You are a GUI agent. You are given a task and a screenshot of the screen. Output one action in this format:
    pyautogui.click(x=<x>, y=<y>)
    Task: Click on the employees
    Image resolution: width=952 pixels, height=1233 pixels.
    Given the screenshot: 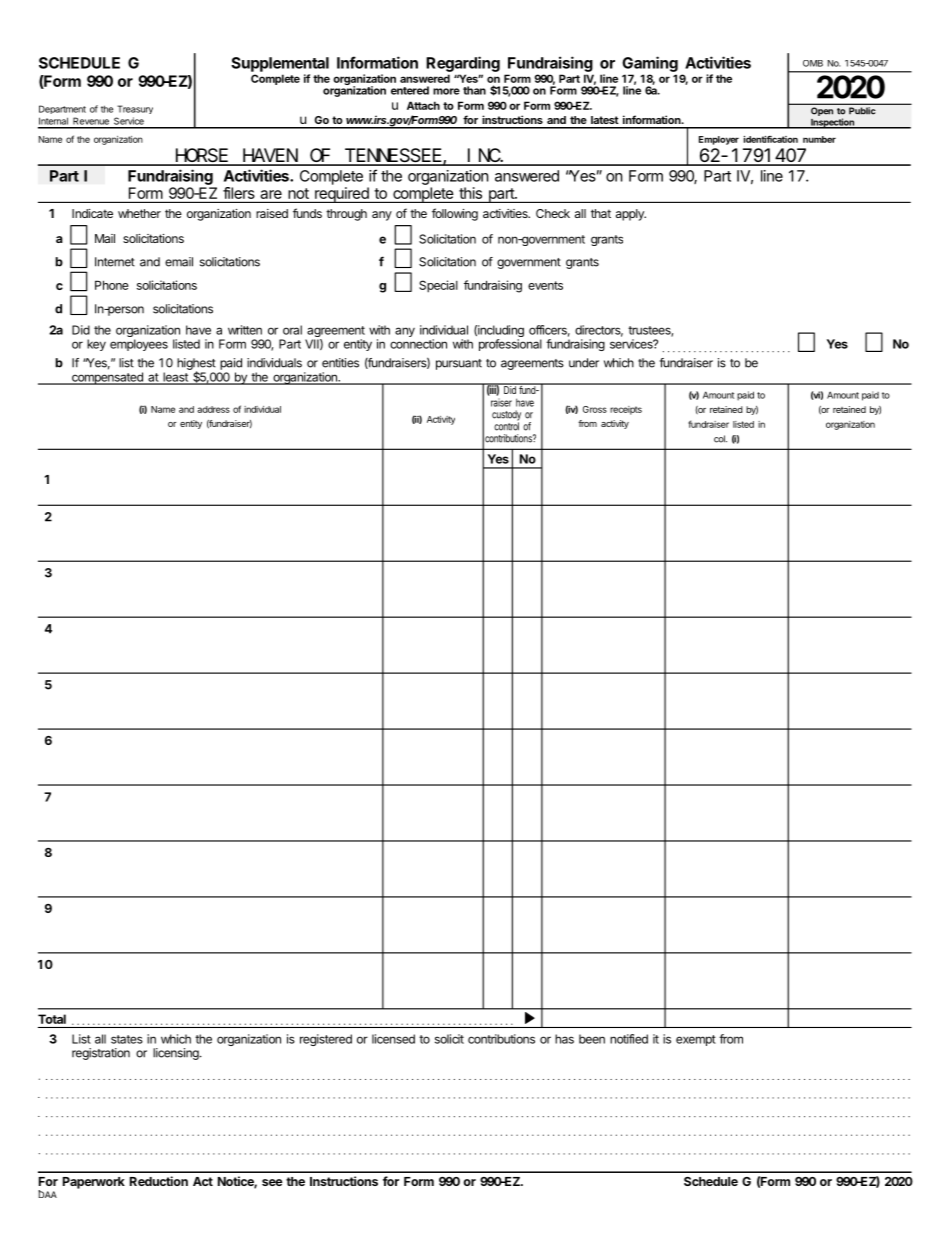 What is the action you would take?
    pyautogui.click(x=139, y=345)
